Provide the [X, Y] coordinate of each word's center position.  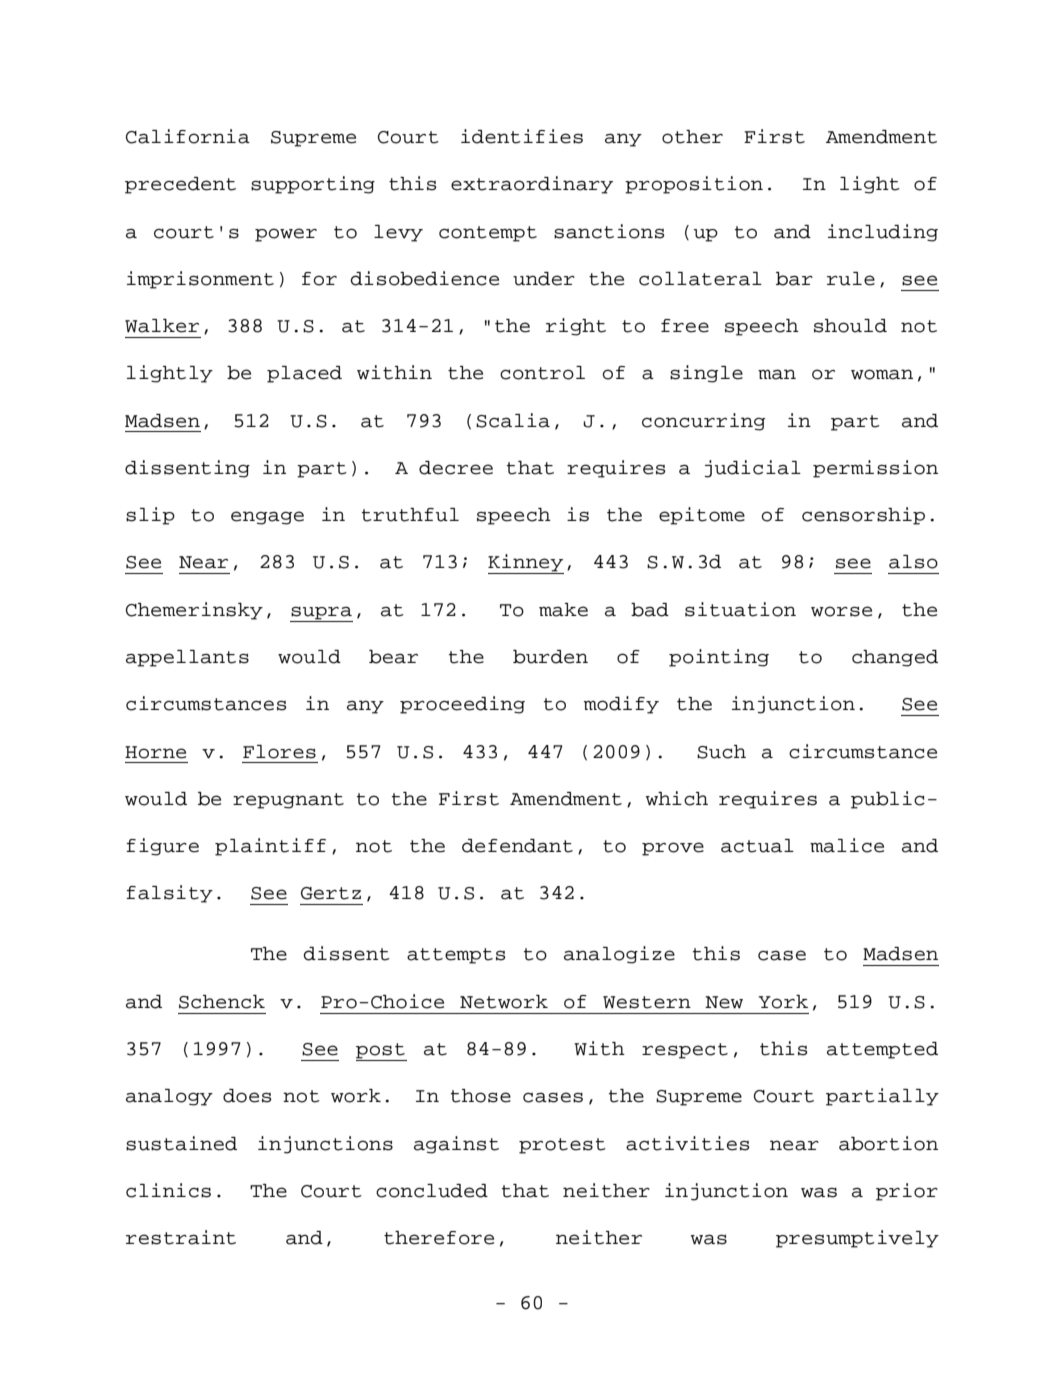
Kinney [526, 564]
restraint [181, 1237]
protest [562, 1146]
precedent [180, 185]
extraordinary [532, 185]
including [883, 233]
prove [673, 849]
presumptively [857, 1239]
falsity [169, 894]
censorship [863, 516]
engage [267, 518]
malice [847, 845]
